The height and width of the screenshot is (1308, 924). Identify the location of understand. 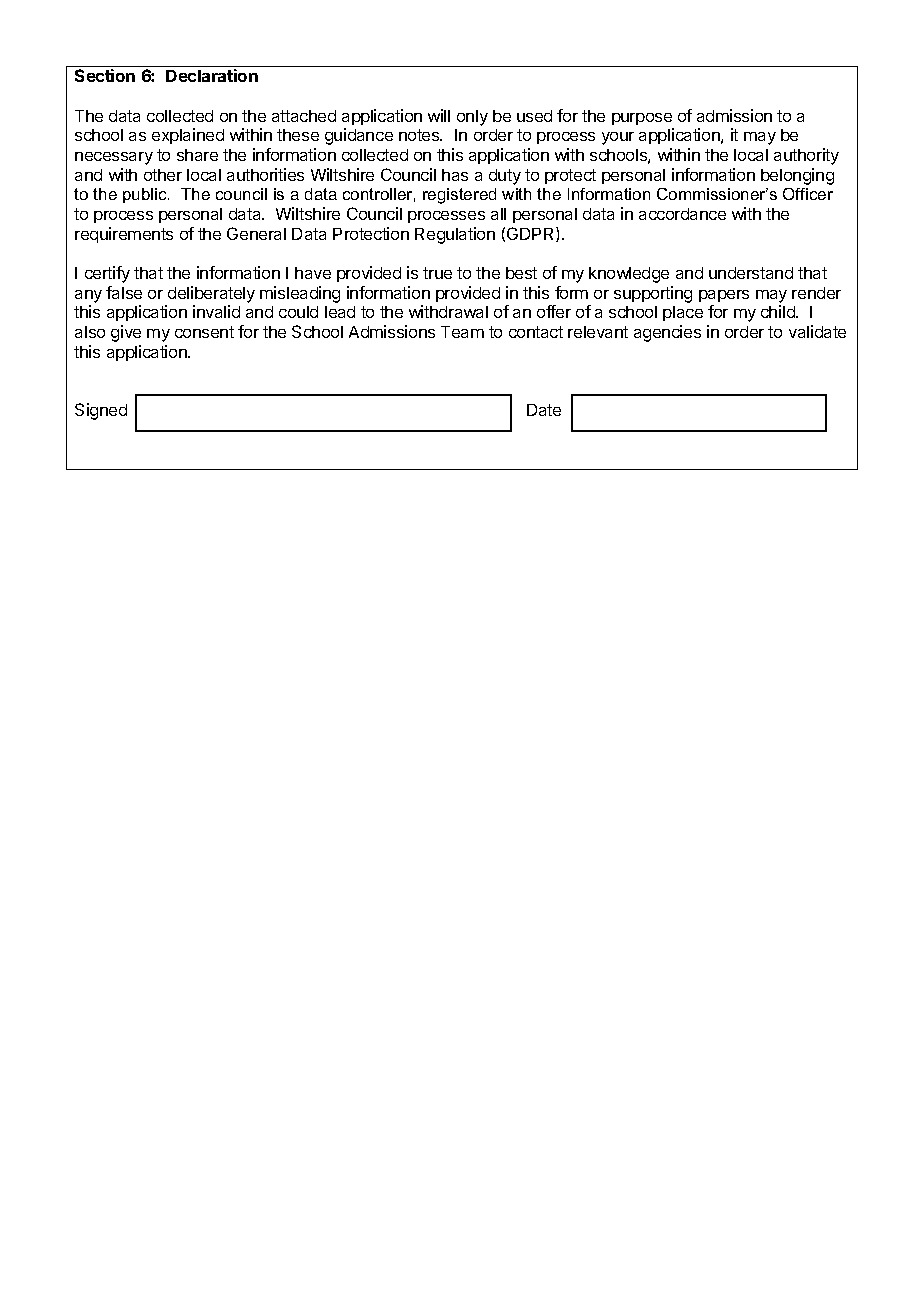
(751, 273).
